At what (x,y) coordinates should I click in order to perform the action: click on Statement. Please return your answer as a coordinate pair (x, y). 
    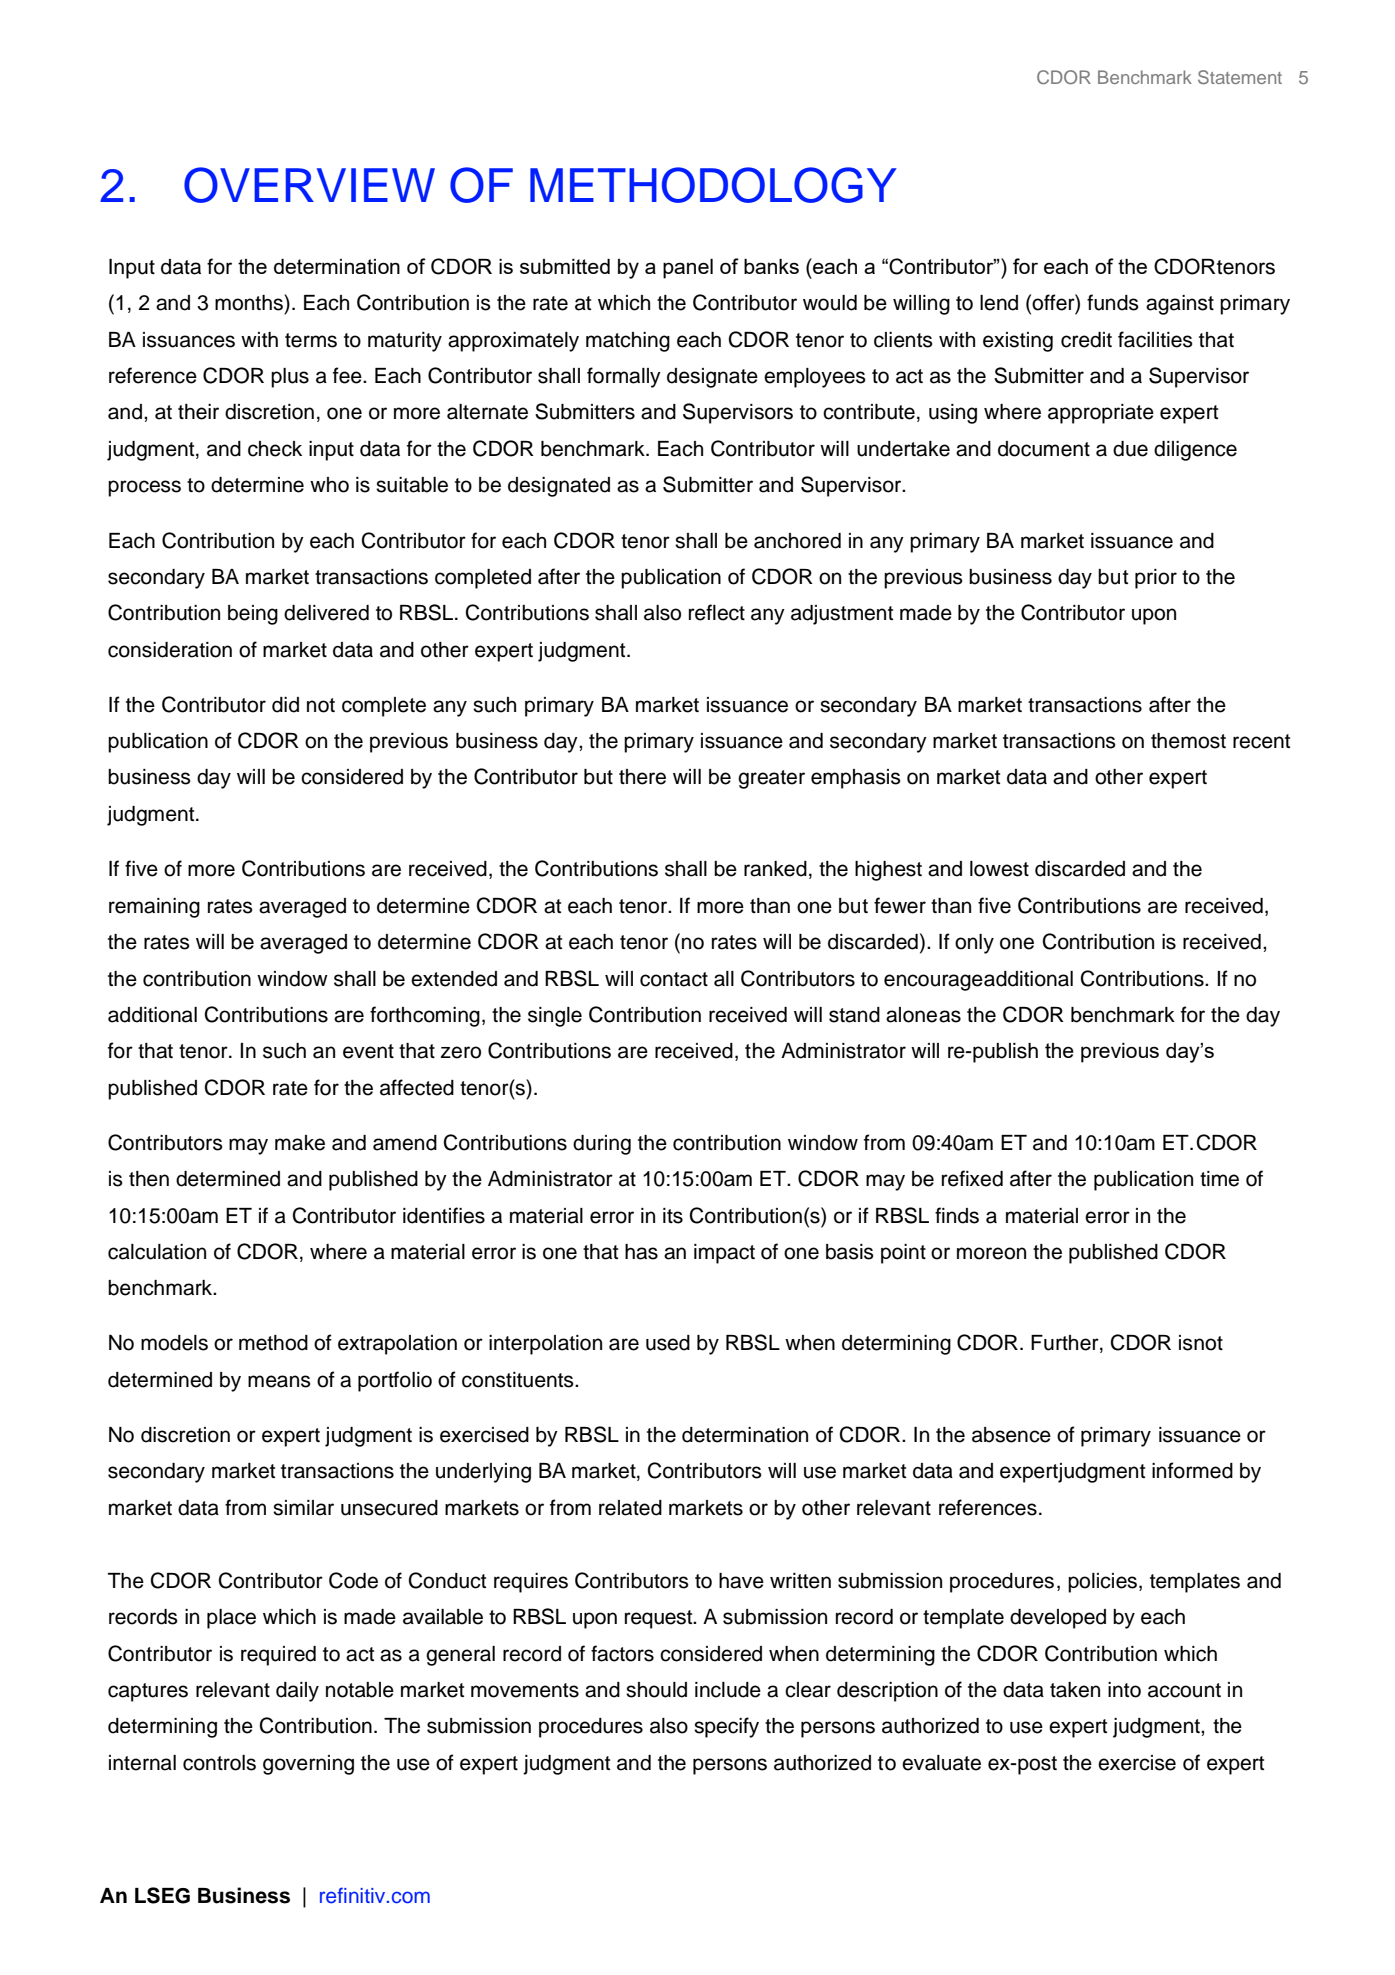
    Looking at the image, I should click on (1240, 77).
